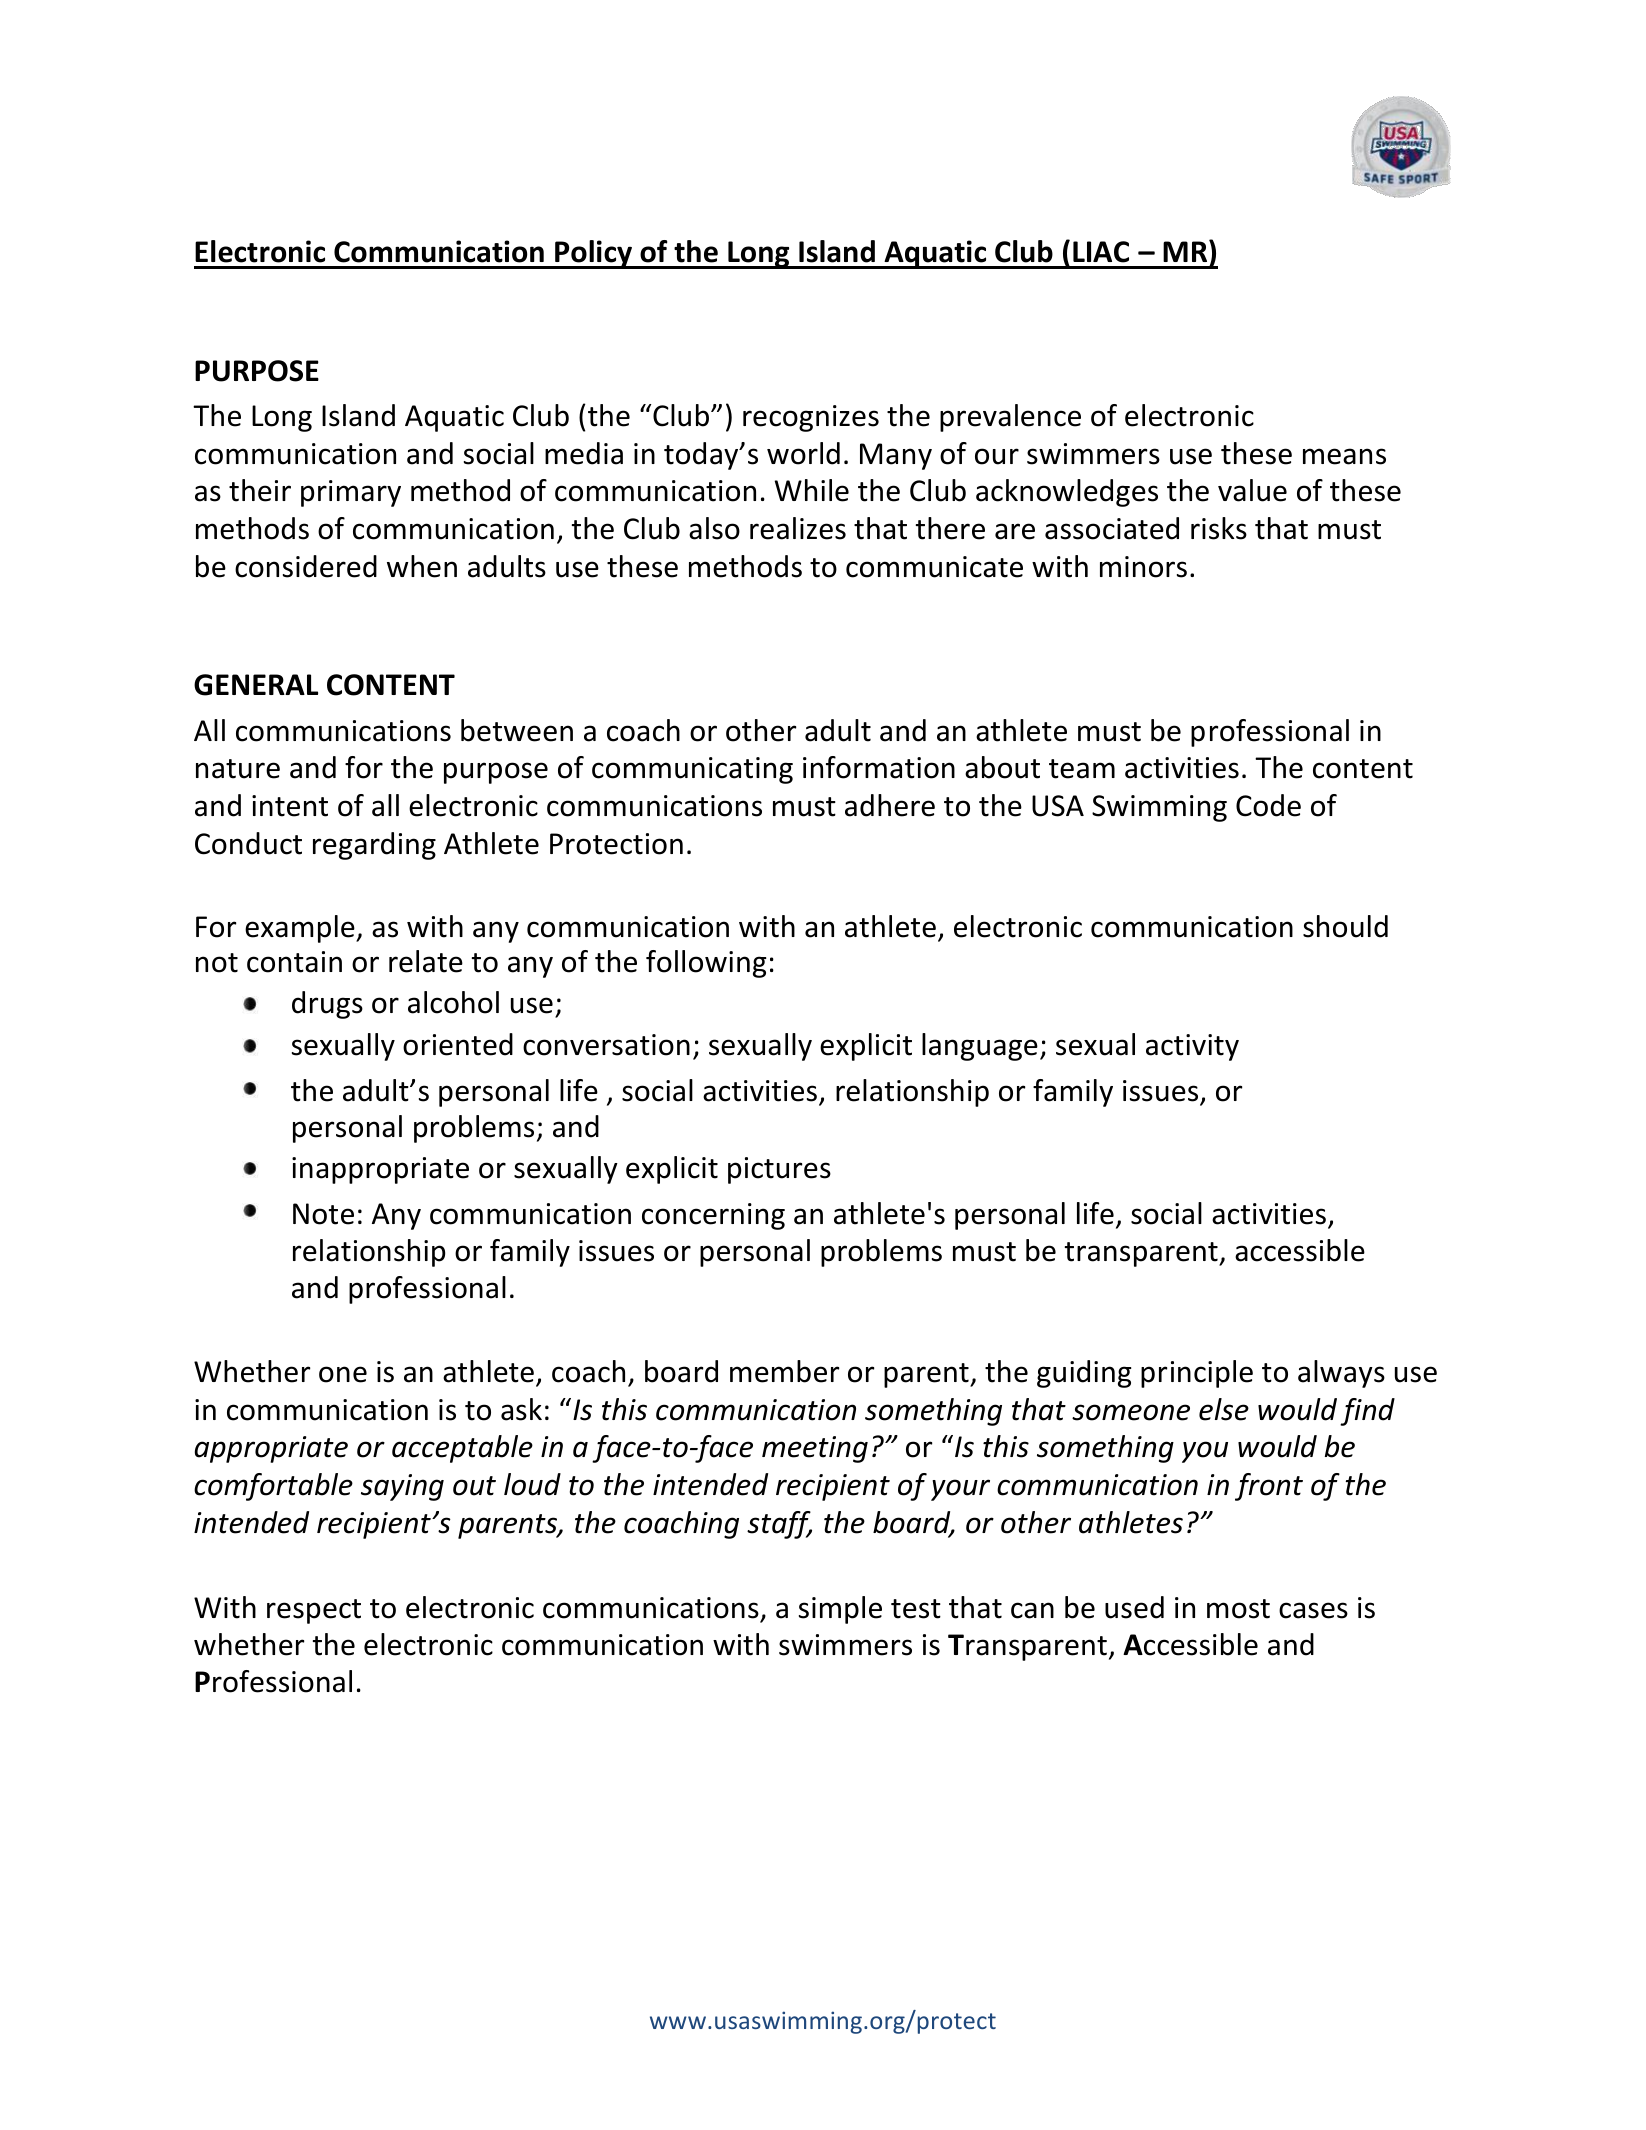  I want to click on respect, so click(314, 1611).
